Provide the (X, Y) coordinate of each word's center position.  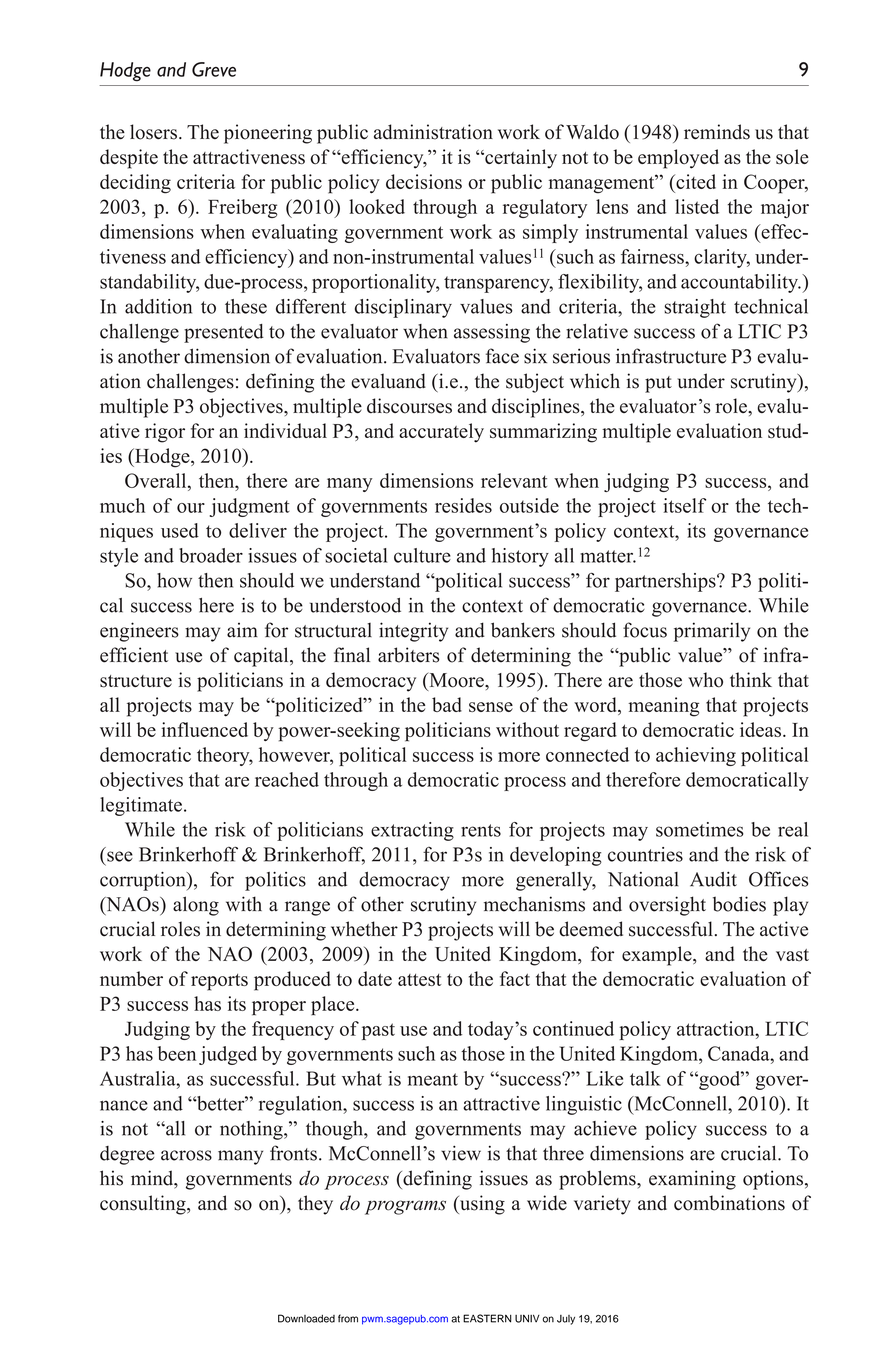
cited (695, 181)
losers (153, 132)
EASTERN (487, 1318)
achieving (696, 756)
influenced (204, 729)
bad (447, 704)
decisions (424, 181)
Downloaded (306, 1318)
